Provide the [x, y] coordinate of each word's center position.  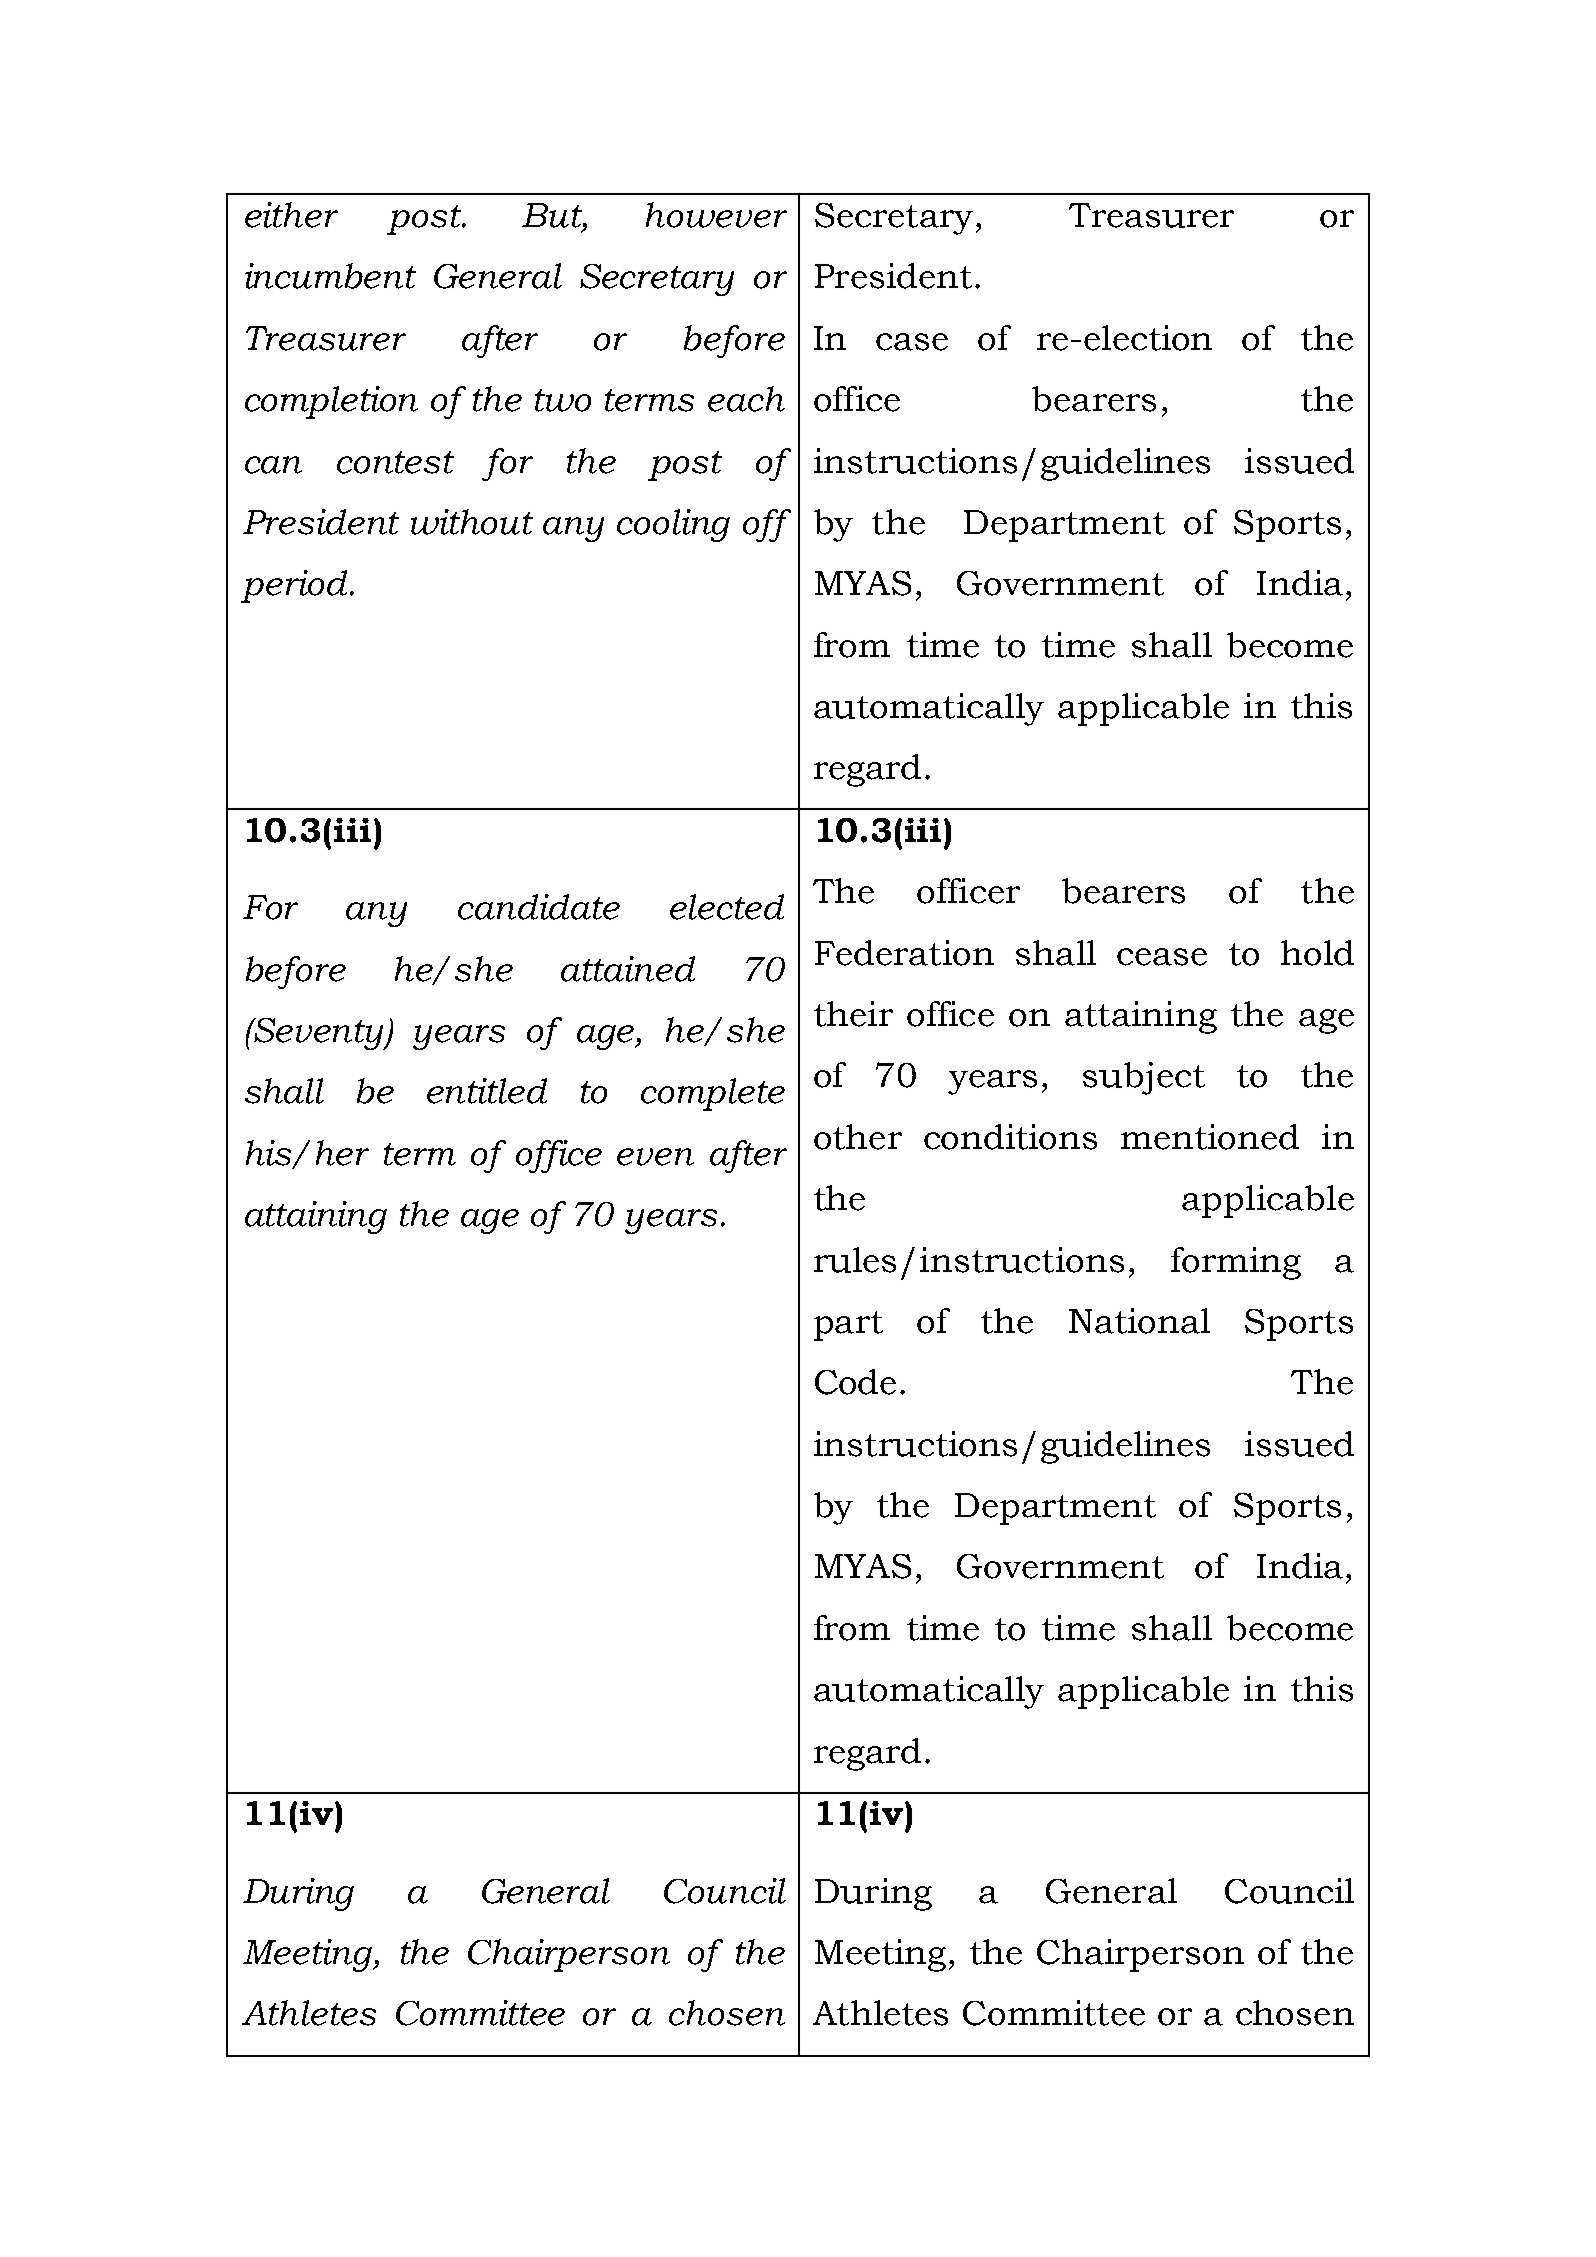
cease [1162, 957]
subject [1144, 1078]
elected [727, 907]
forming [1236, 1263]
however [716, 215]
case [912, 342]
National [1139, 1321]
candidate [539, 907]
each [746, 399]
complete [713, 1094]
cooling [673, 525]
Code [855, 1382]
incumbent [330, 276]
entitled [487, 1091]
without [472, 522]
